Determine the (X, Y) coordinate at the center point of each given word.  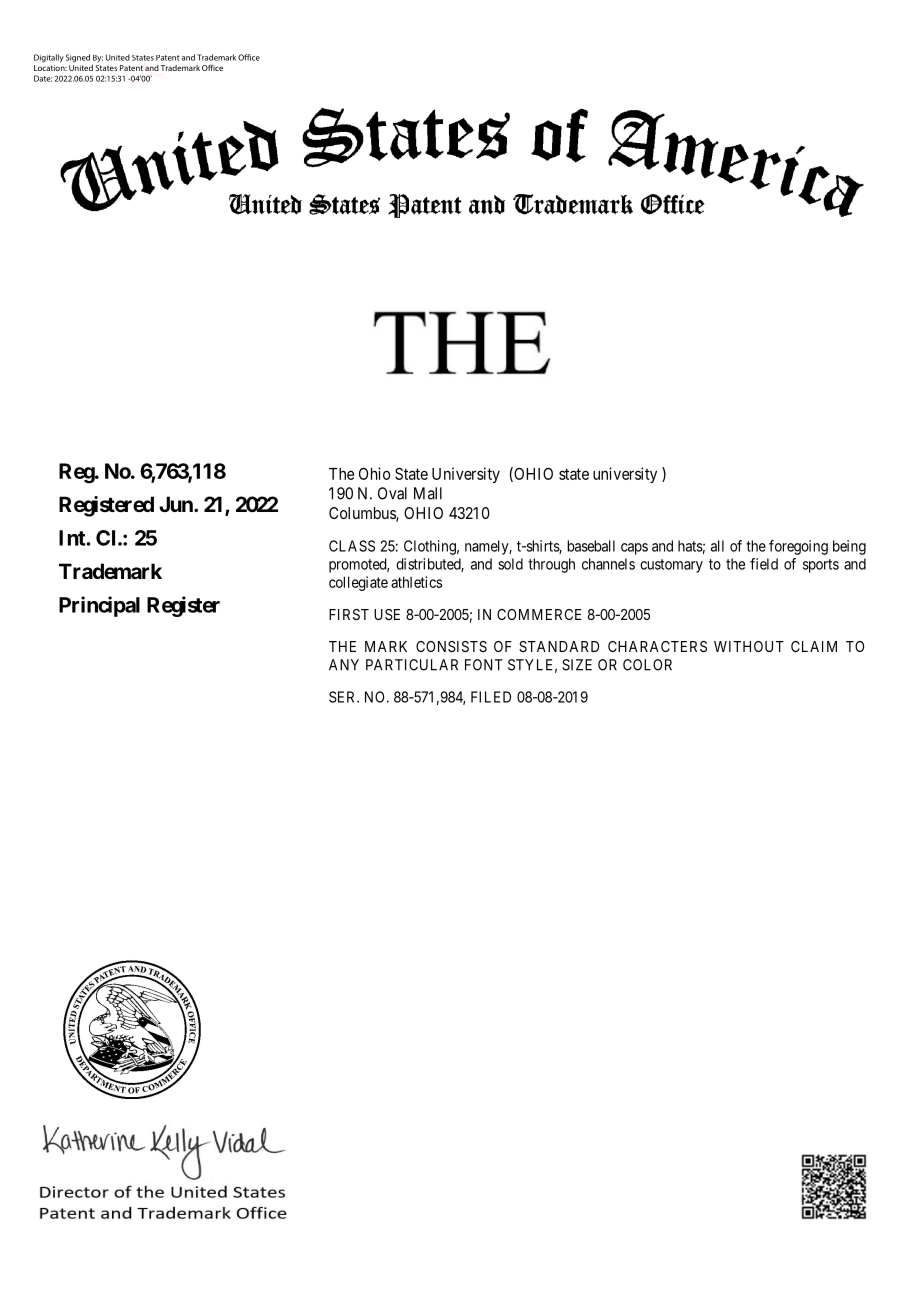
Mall (428, 493)
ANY (344, 665)
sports (821, 566)
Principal (99, 606)
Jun (177, 504)
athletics (416, 582)
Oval (392, 493)
